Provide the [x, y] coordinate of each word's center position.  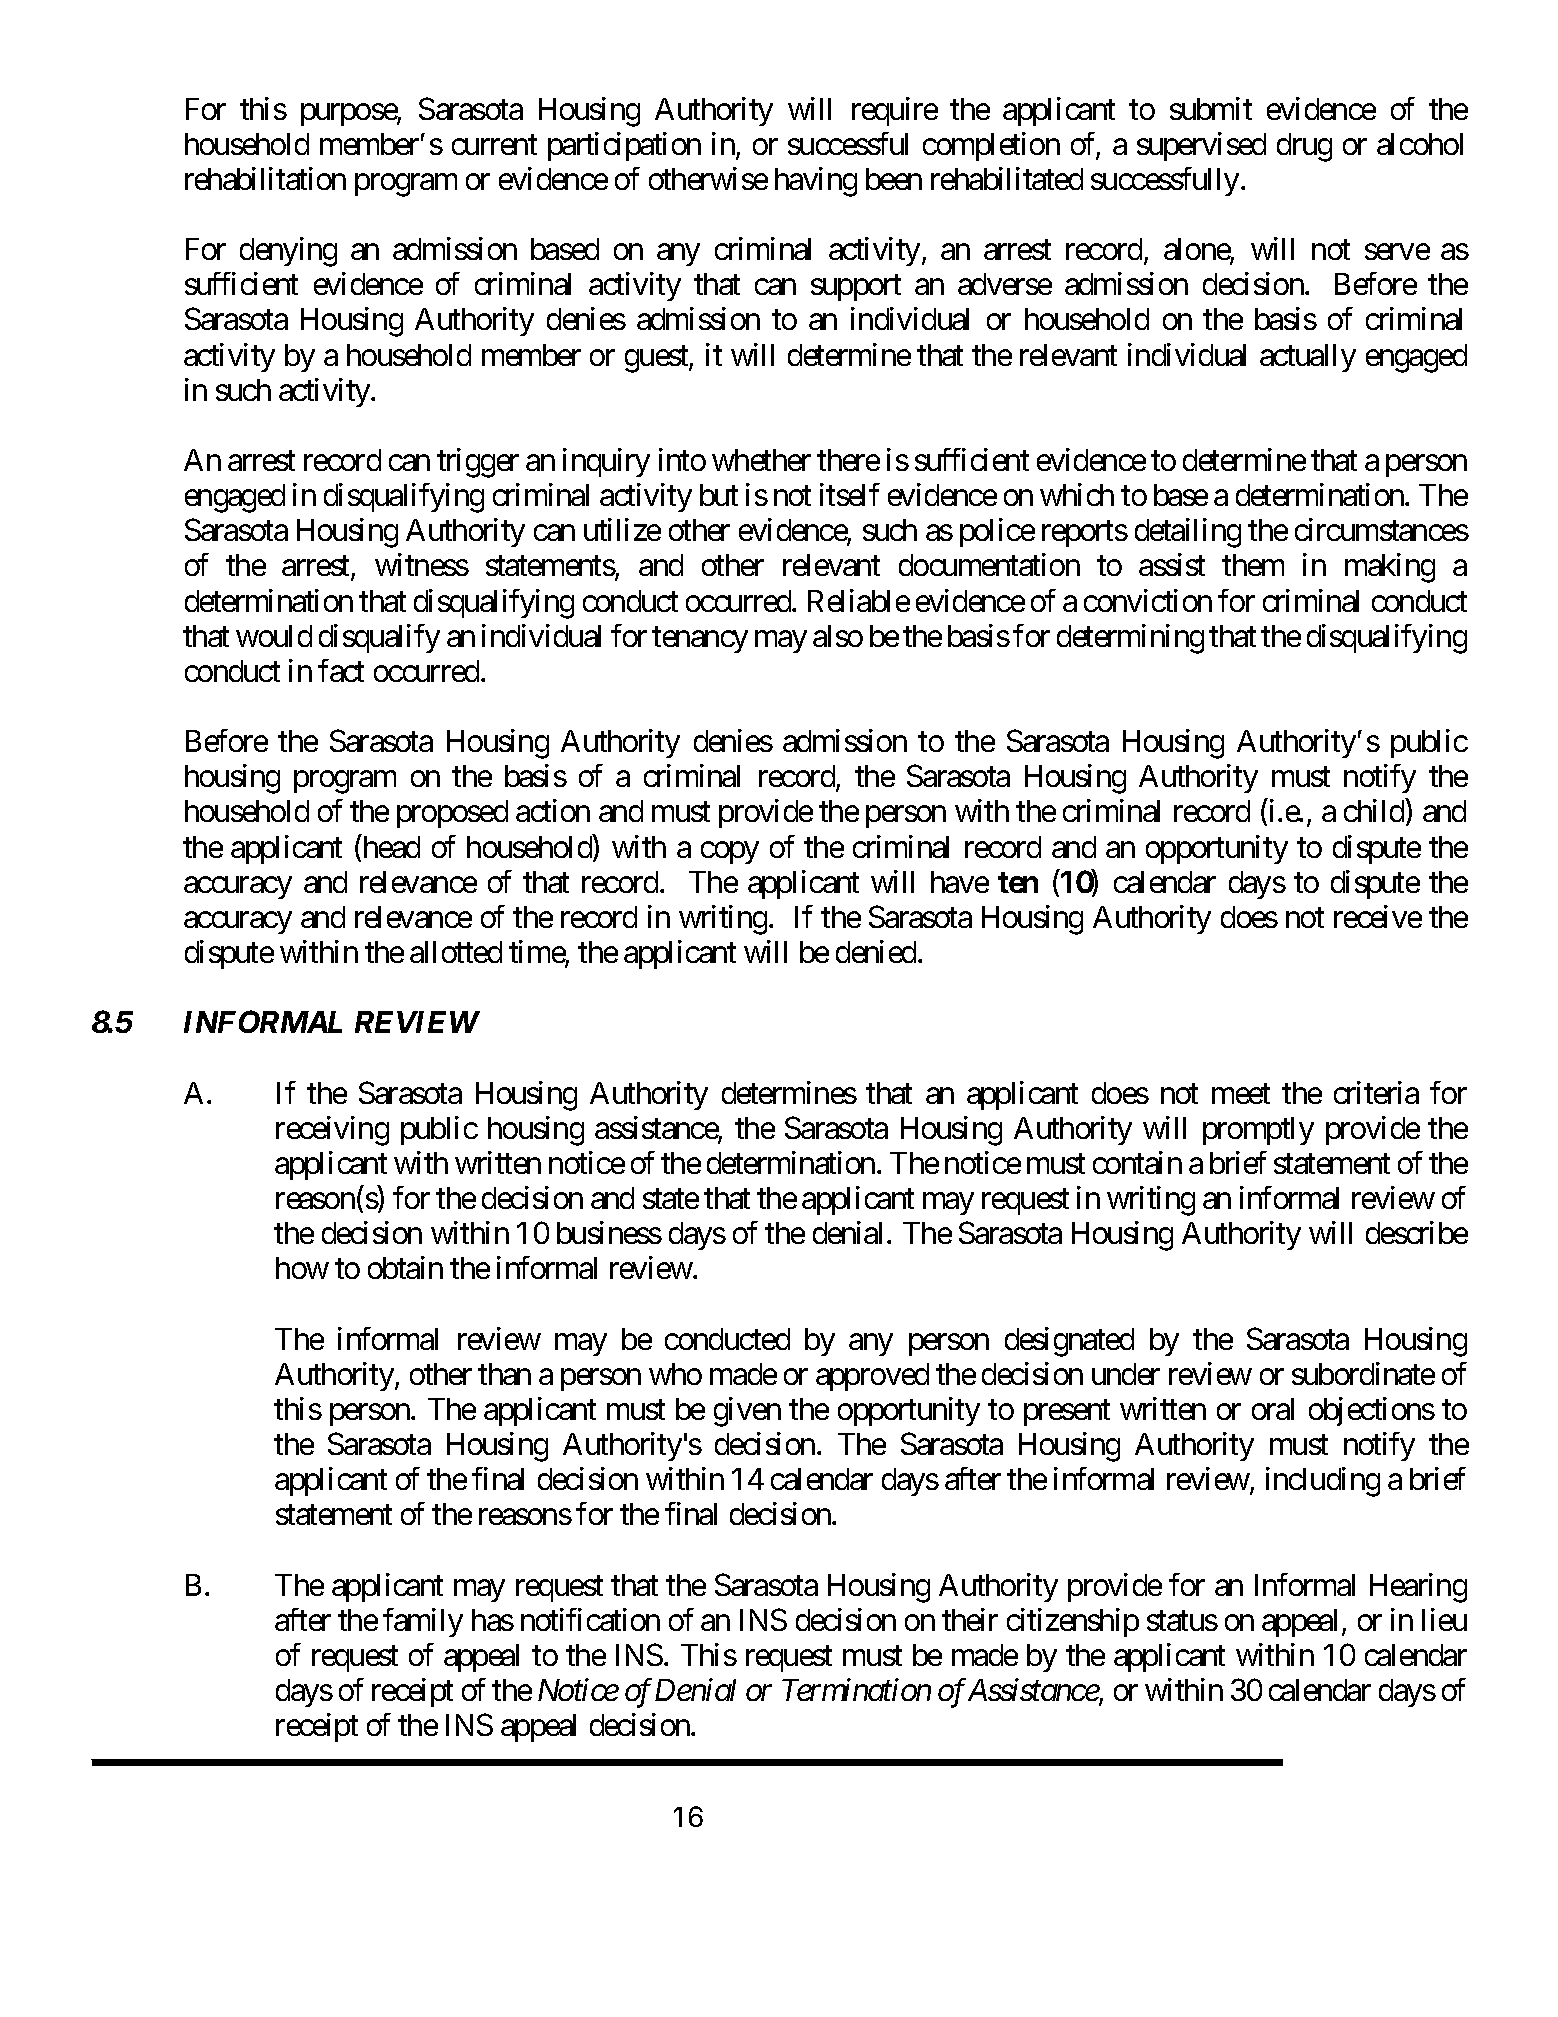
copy [730, 853]
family [423, 1622]
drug [1304, 147]
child [1374, 811]
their [970, 1619]
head [390, 848]
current [494, 145]
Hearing [1418, 1588]
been [894, 179]
